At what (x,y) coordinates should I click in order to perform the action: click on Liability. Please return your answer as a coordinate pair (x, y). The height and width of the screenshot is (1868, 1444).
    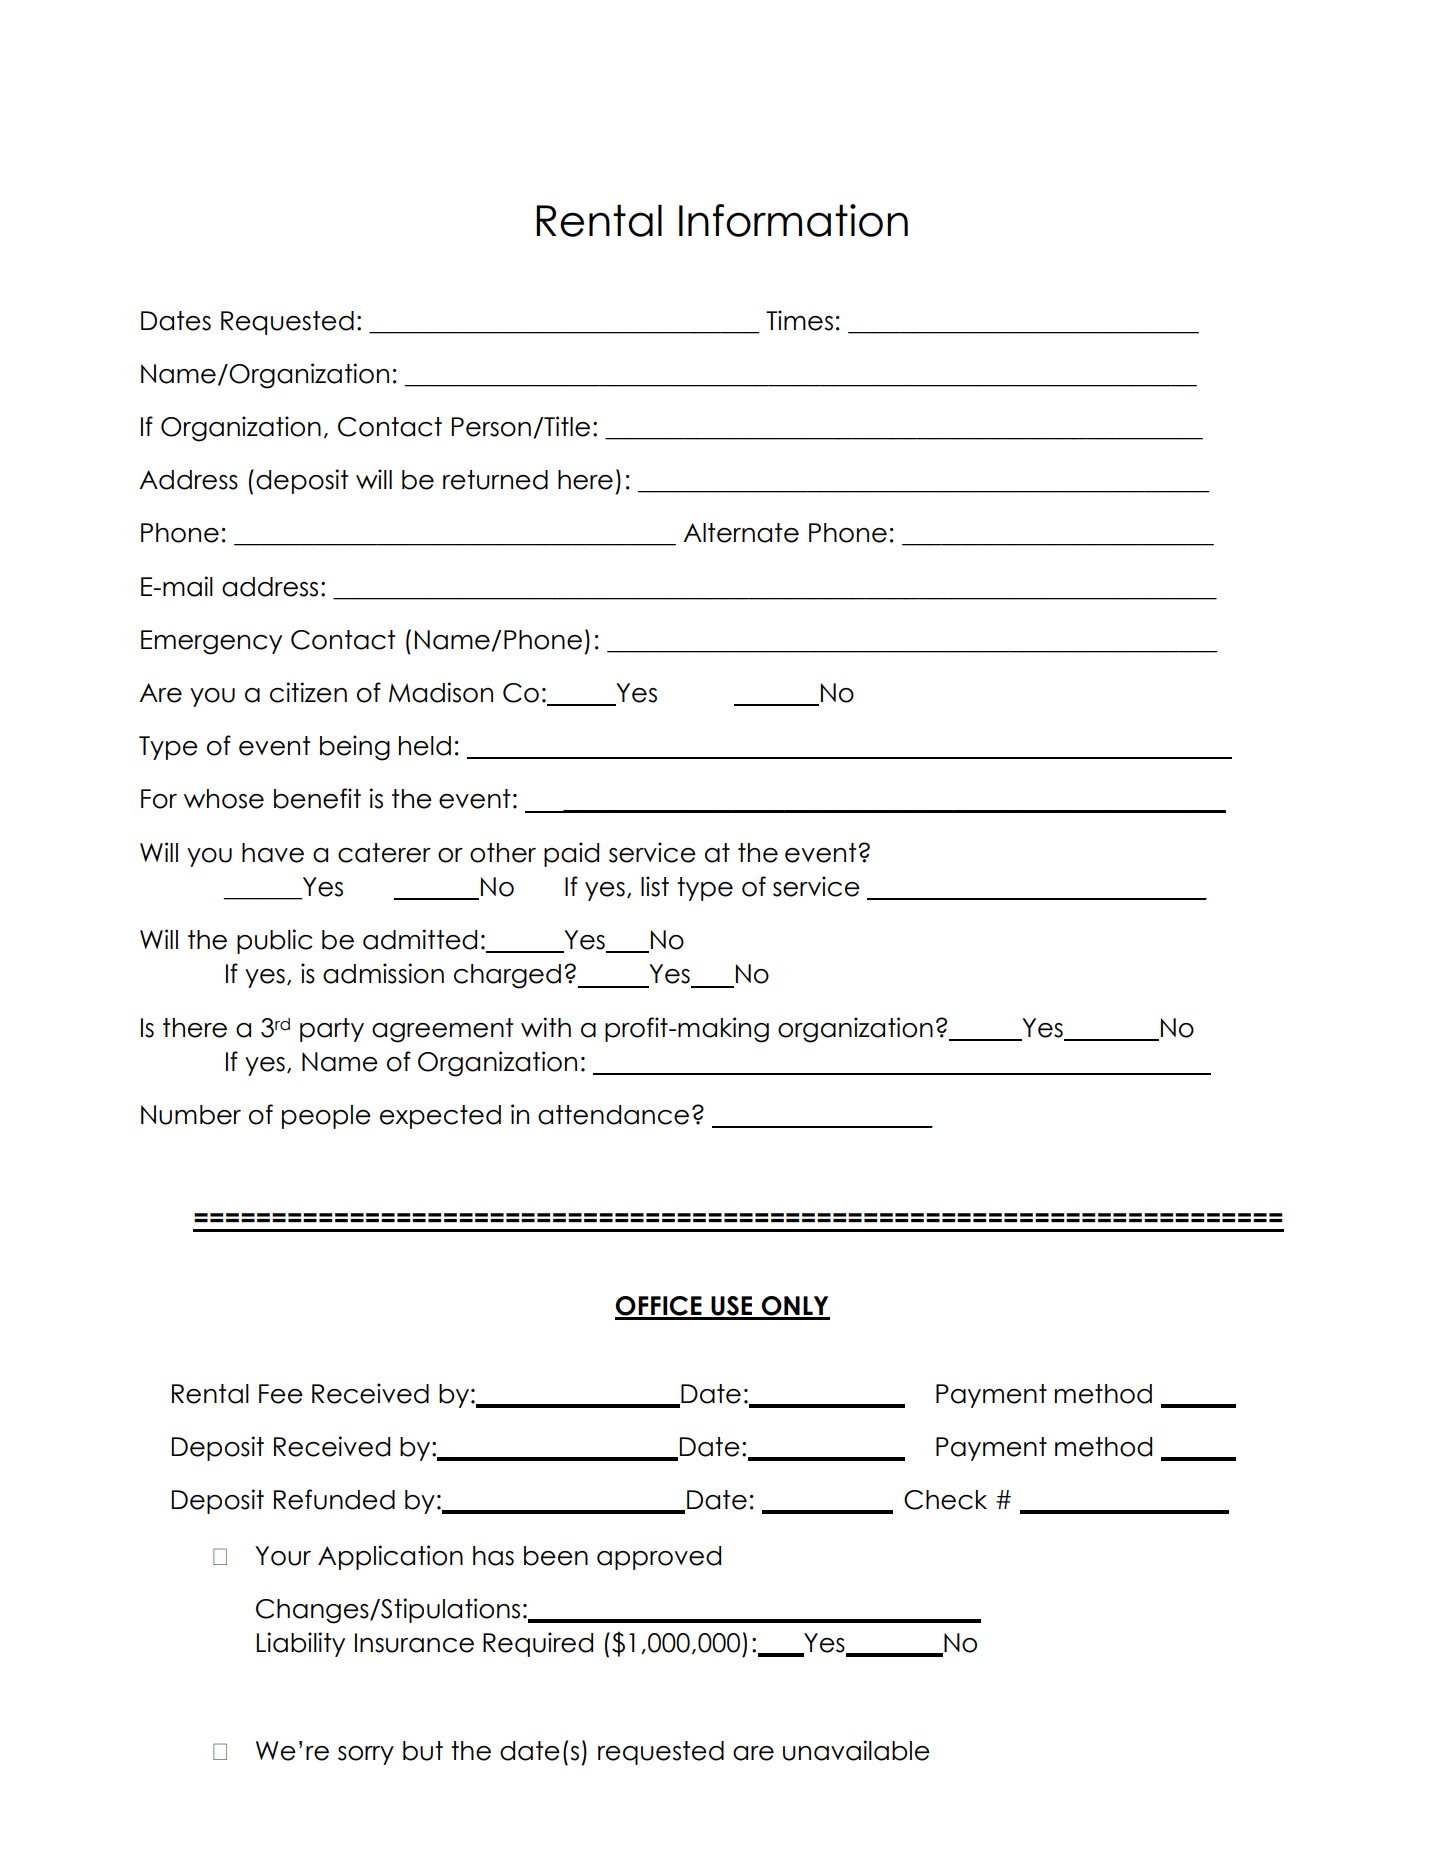
    Looking at the image, I should click on (301, 1644).
